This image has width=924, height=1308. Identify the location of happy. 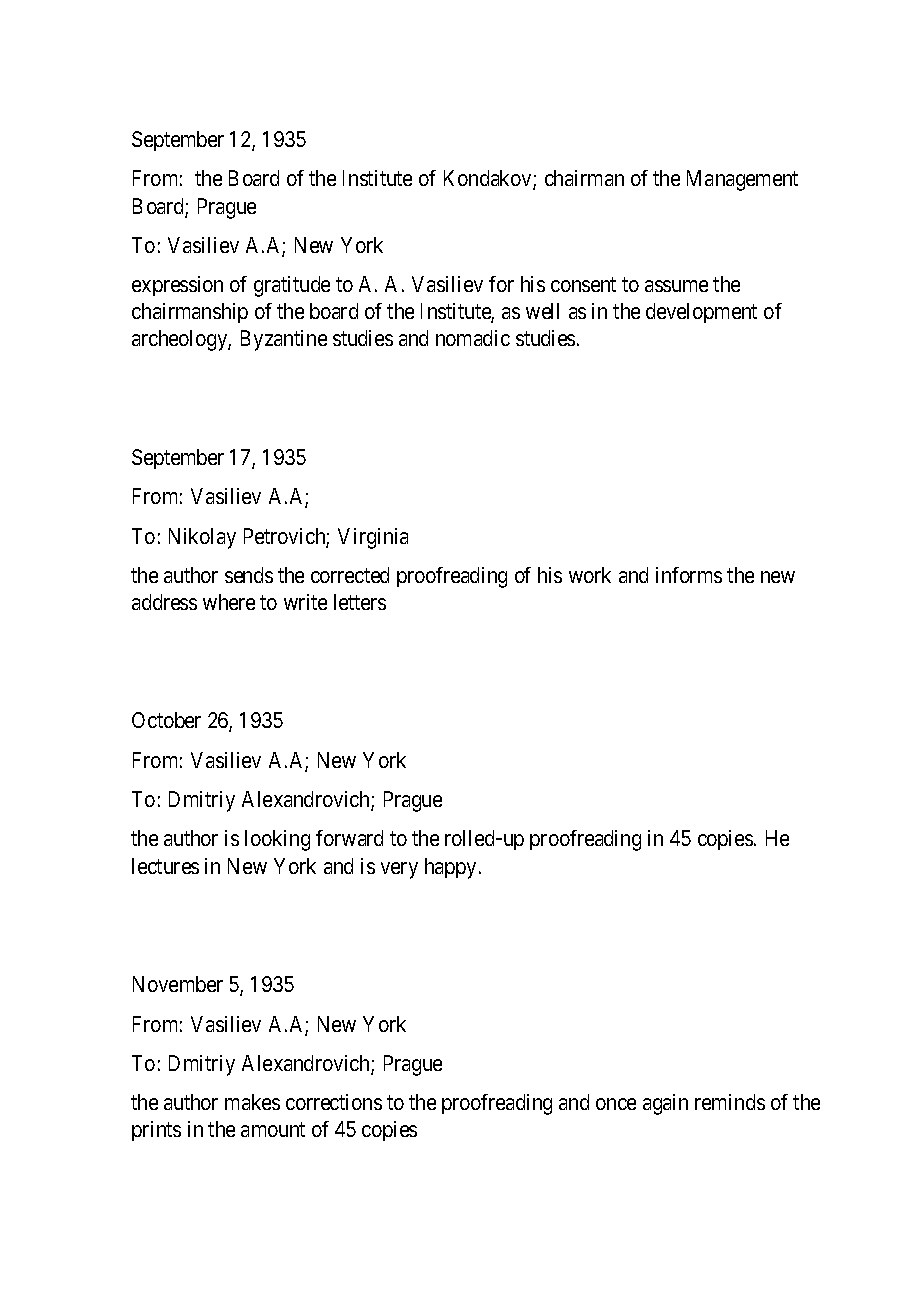
(450, 868).
